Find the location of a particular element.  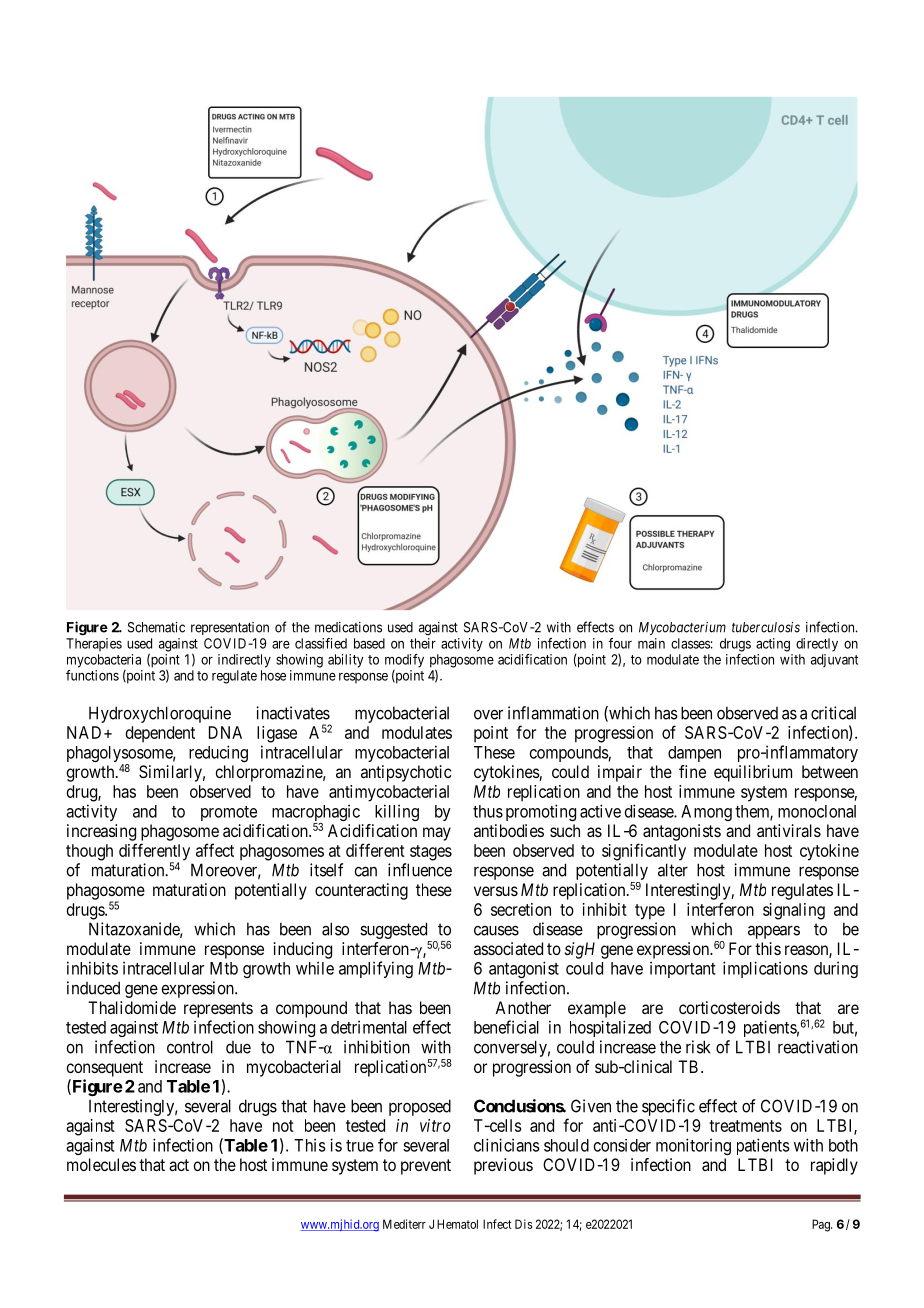

their is located at coordinates (423, 643).
